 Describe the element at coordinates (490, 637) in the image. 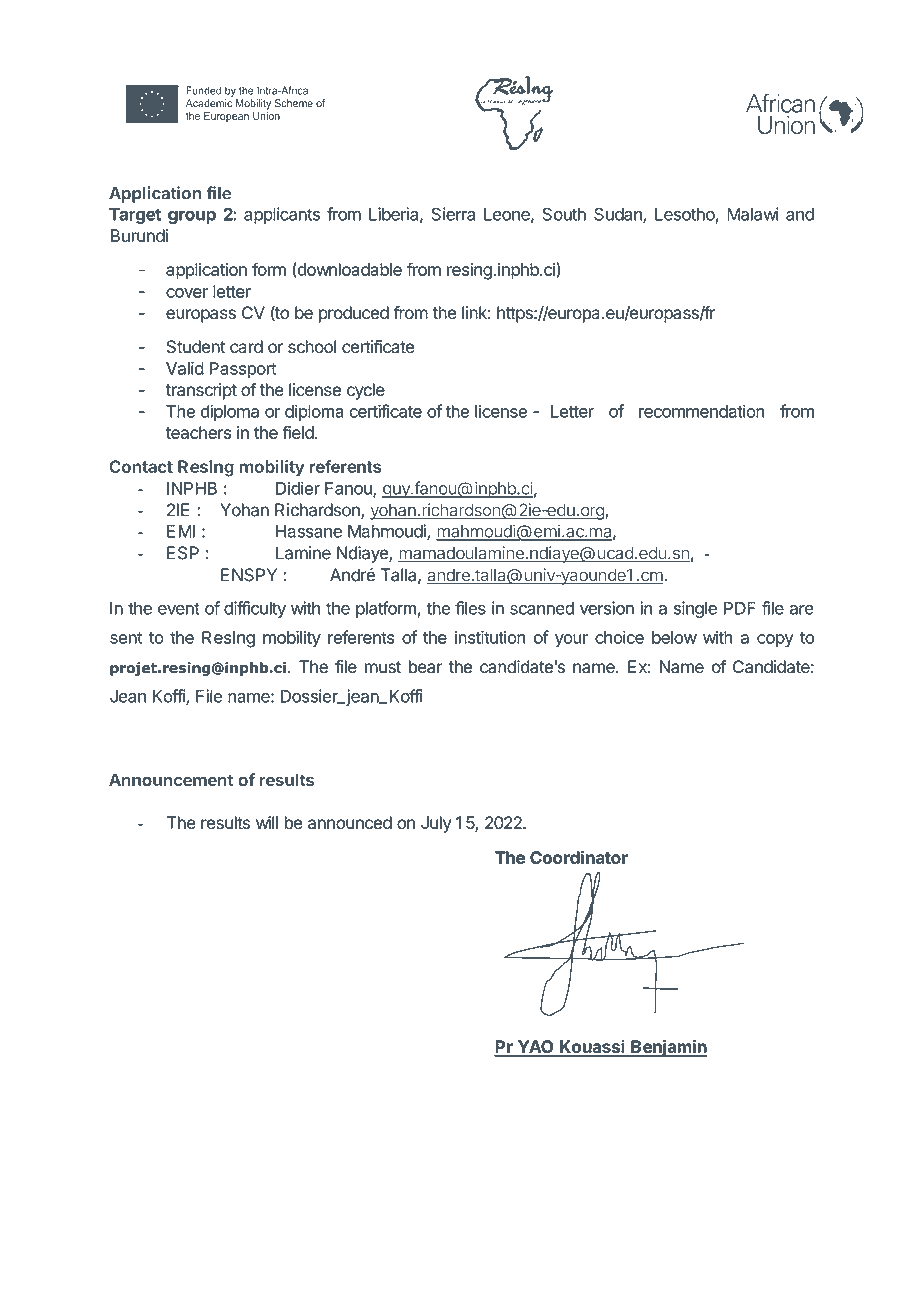

I see `institution` at that location.
